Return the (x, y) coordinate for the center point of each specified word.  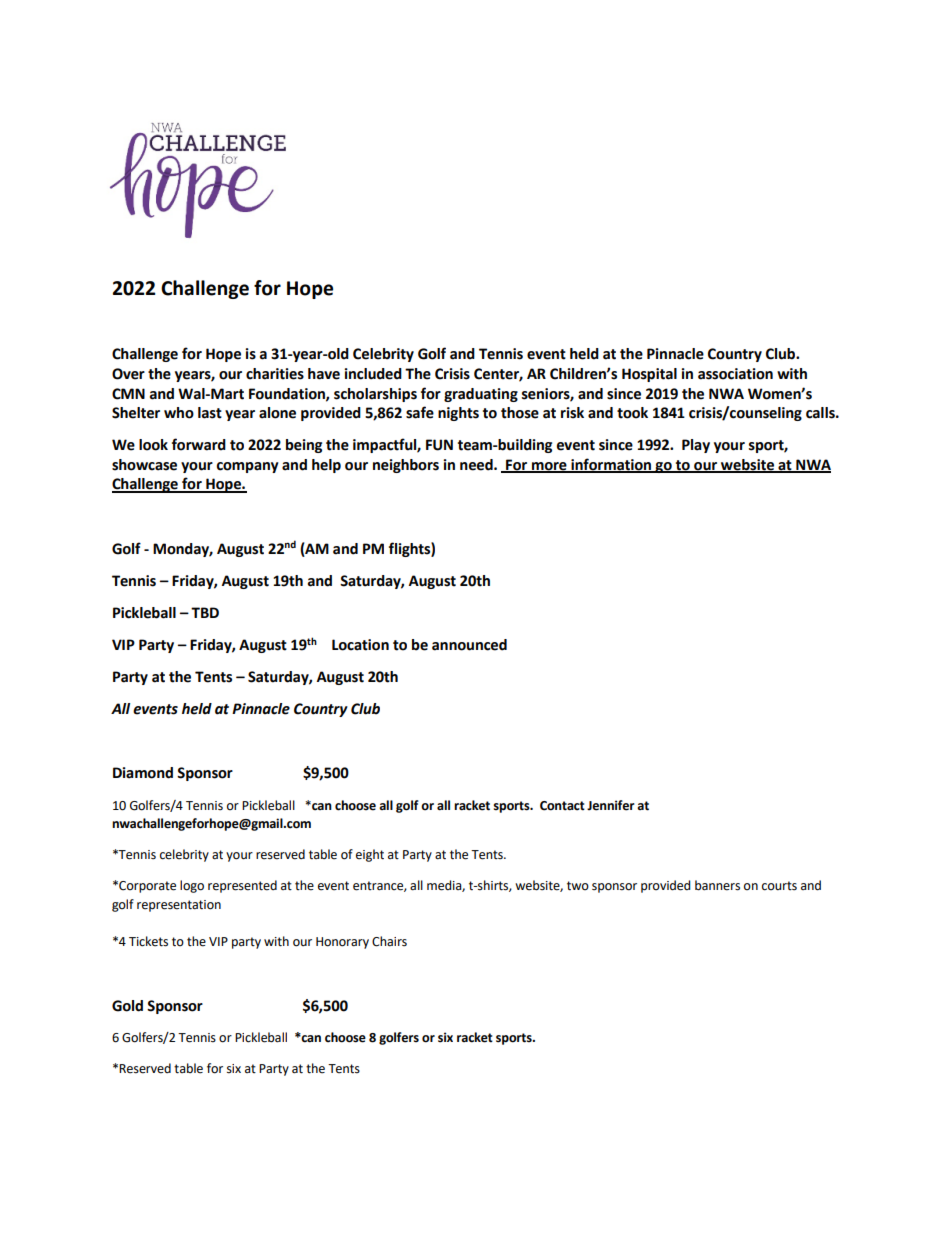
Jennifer (611, 805)
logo (192, 886)
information (611, 465)
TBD (205, 612)
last (210, 413)
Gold (127, 1006)
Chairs (389, 941)
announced (469, 645)
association (735, 374)
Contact (562, 806)
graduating (481, 395)
